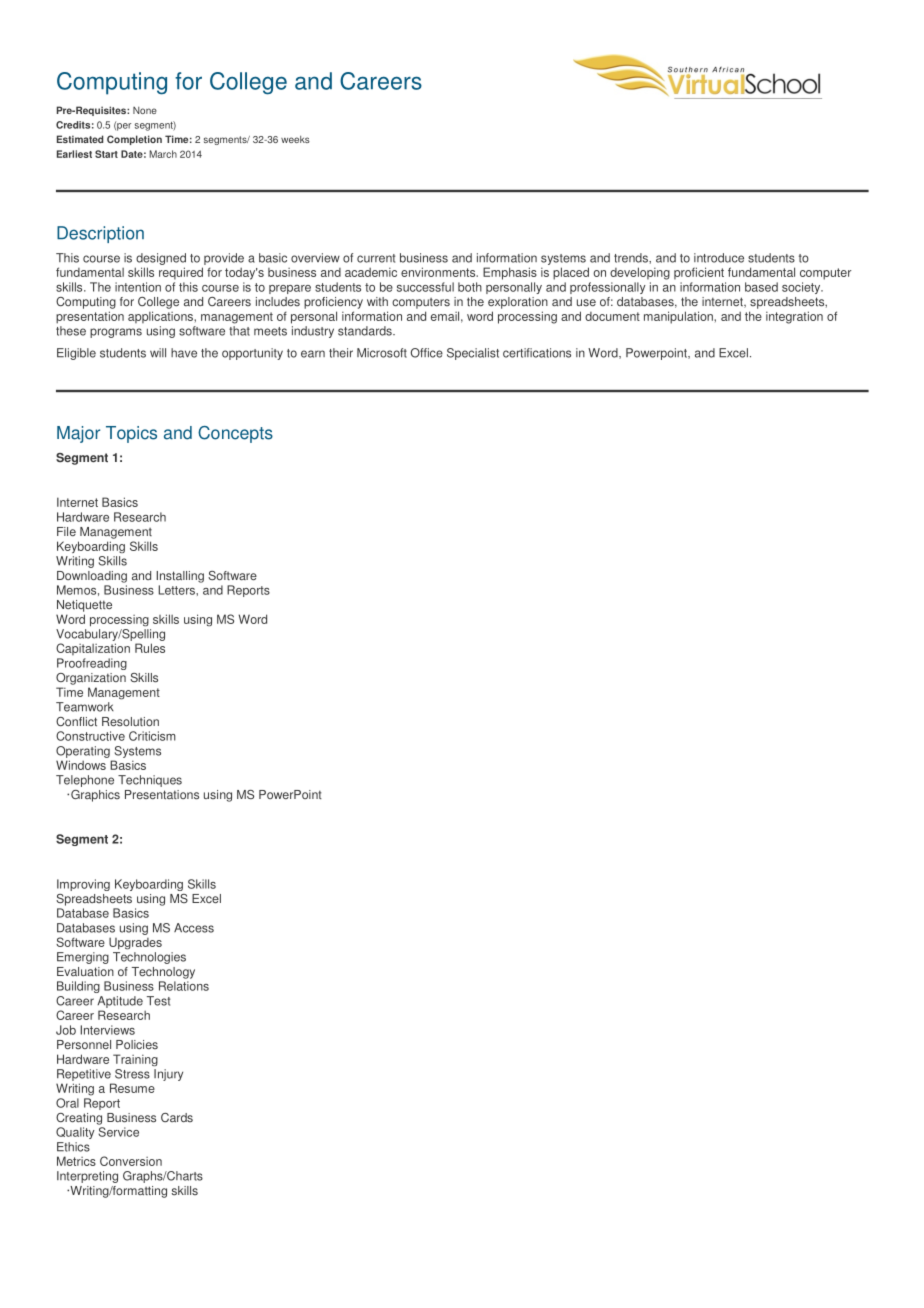 Image resolution: width=924 pixels, height=1308 pixels. I want to click on weeks, so click(295, 139).
